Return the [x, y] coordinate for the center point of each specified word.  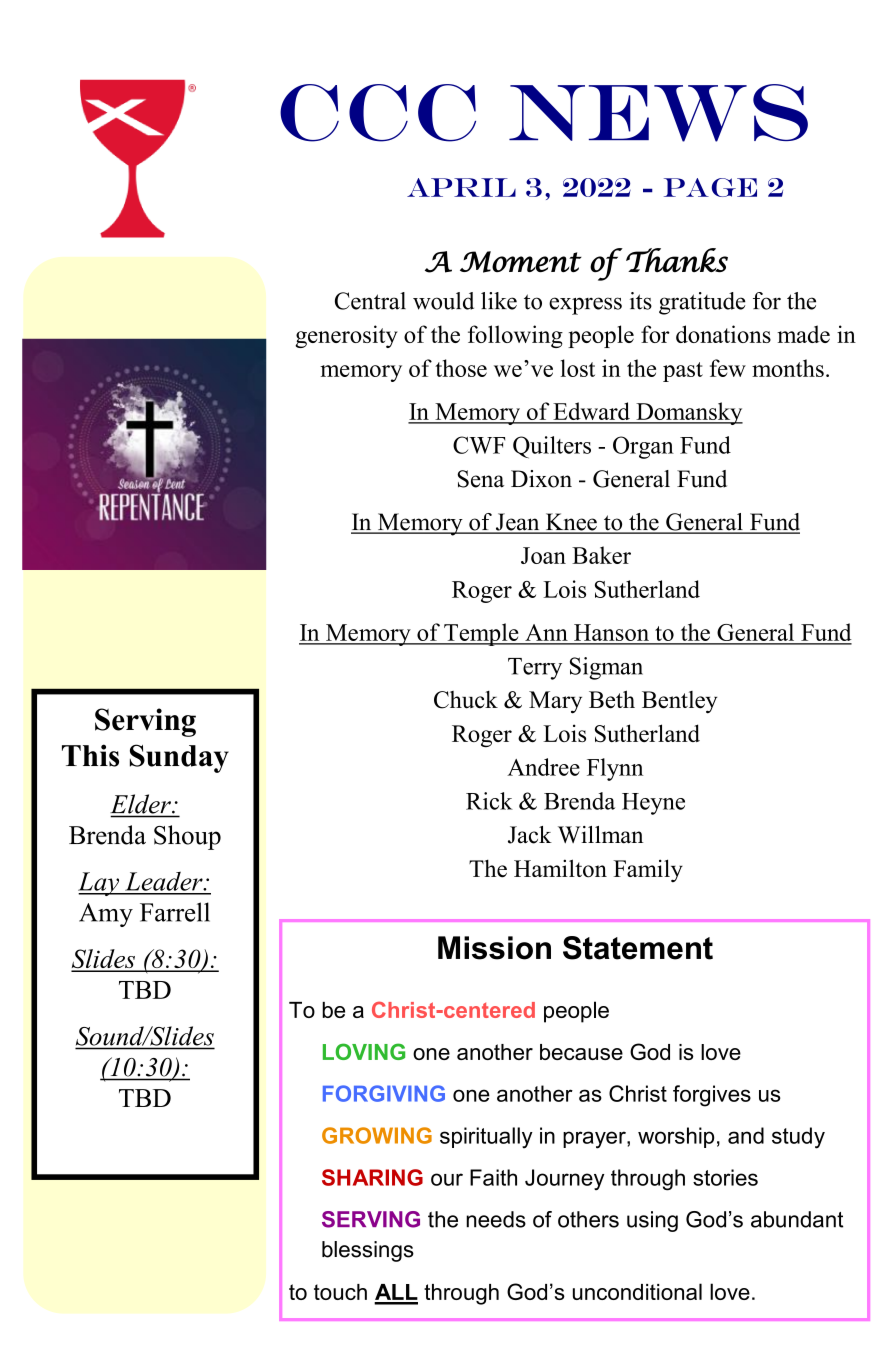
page [710, 187]
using [652, 1221]
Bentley [679, 702]
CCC [378, 113]
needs [496, 1219]
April [461, 187]
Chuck [466, 700]
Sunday [179, 758]
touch [340, 1292]
